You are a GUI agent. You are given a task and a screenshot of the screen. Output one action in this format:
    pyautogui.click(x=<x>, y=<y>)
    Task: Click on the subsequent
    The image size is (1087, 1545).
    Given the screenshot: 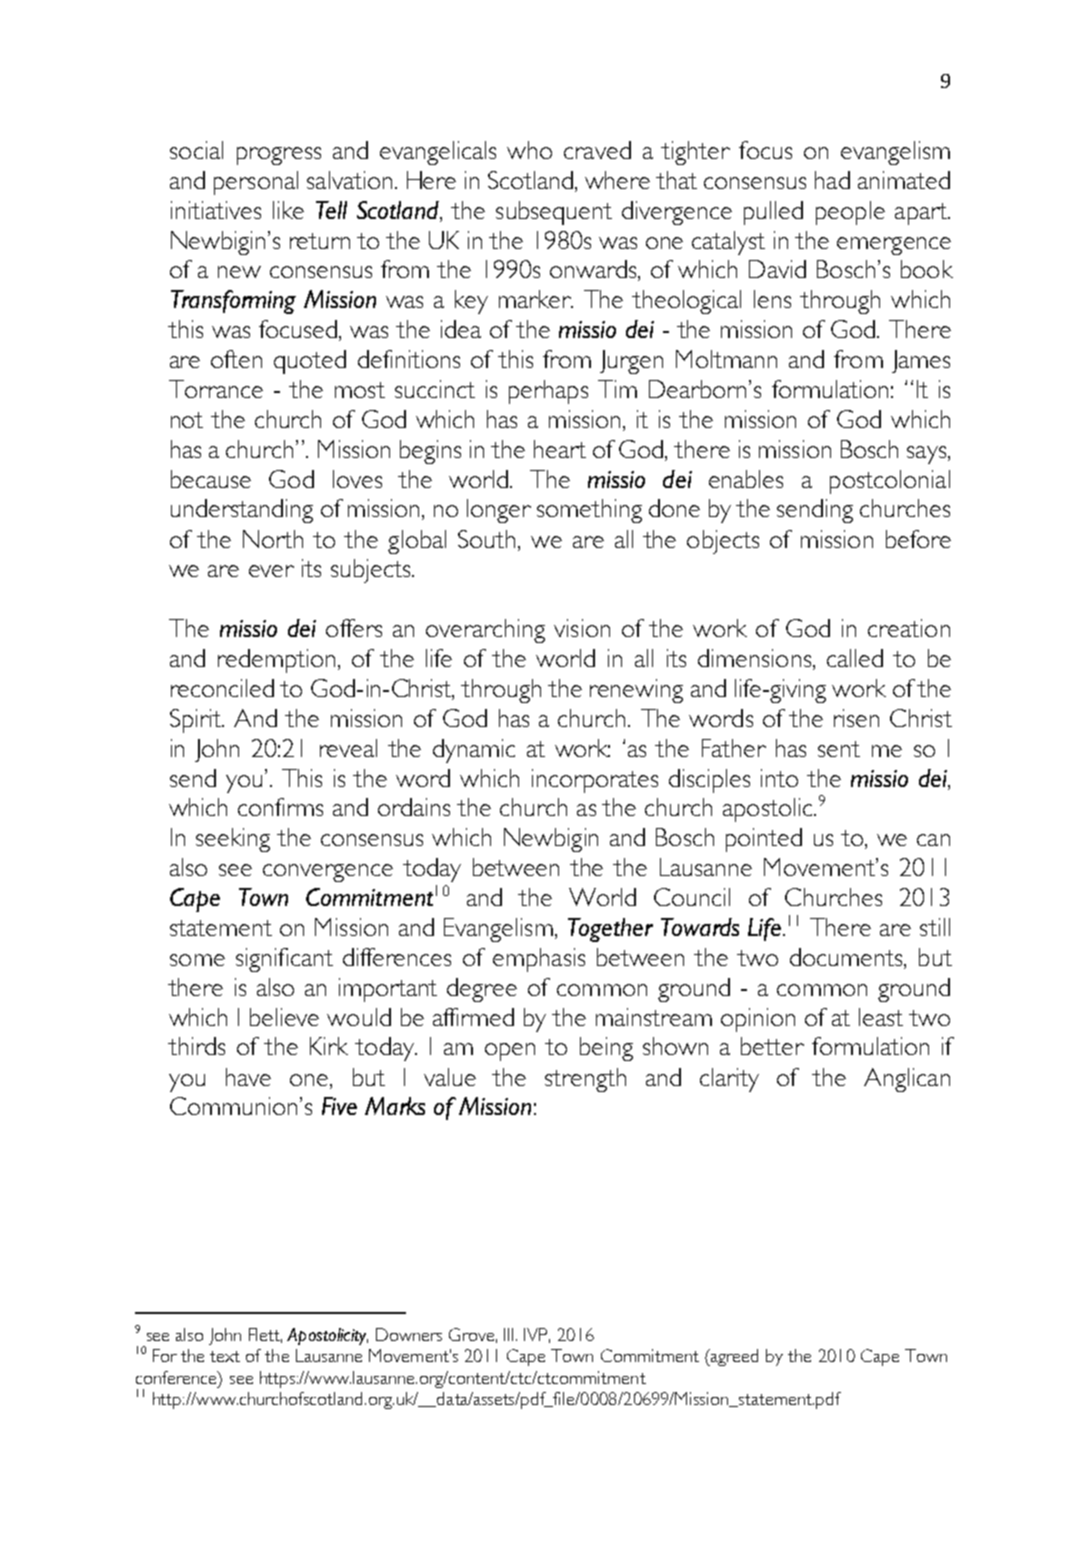 What is the action you would take?
    pyautogui.click(x=554, y=213)
